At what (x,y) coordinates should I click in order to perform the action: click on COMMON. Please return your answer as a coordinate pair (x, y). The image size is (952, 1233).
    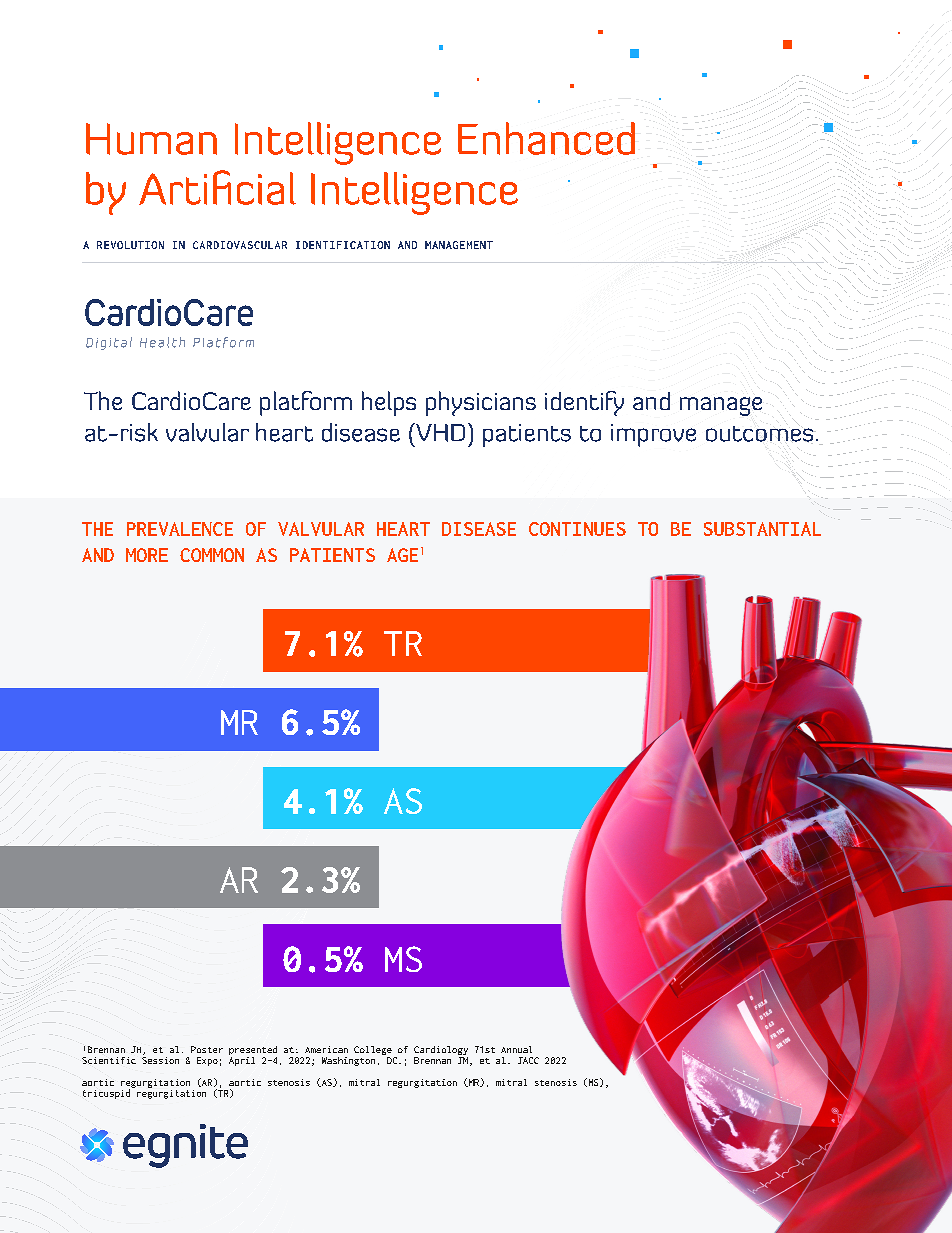
    Looking at the image, I should click on (212, 555).
